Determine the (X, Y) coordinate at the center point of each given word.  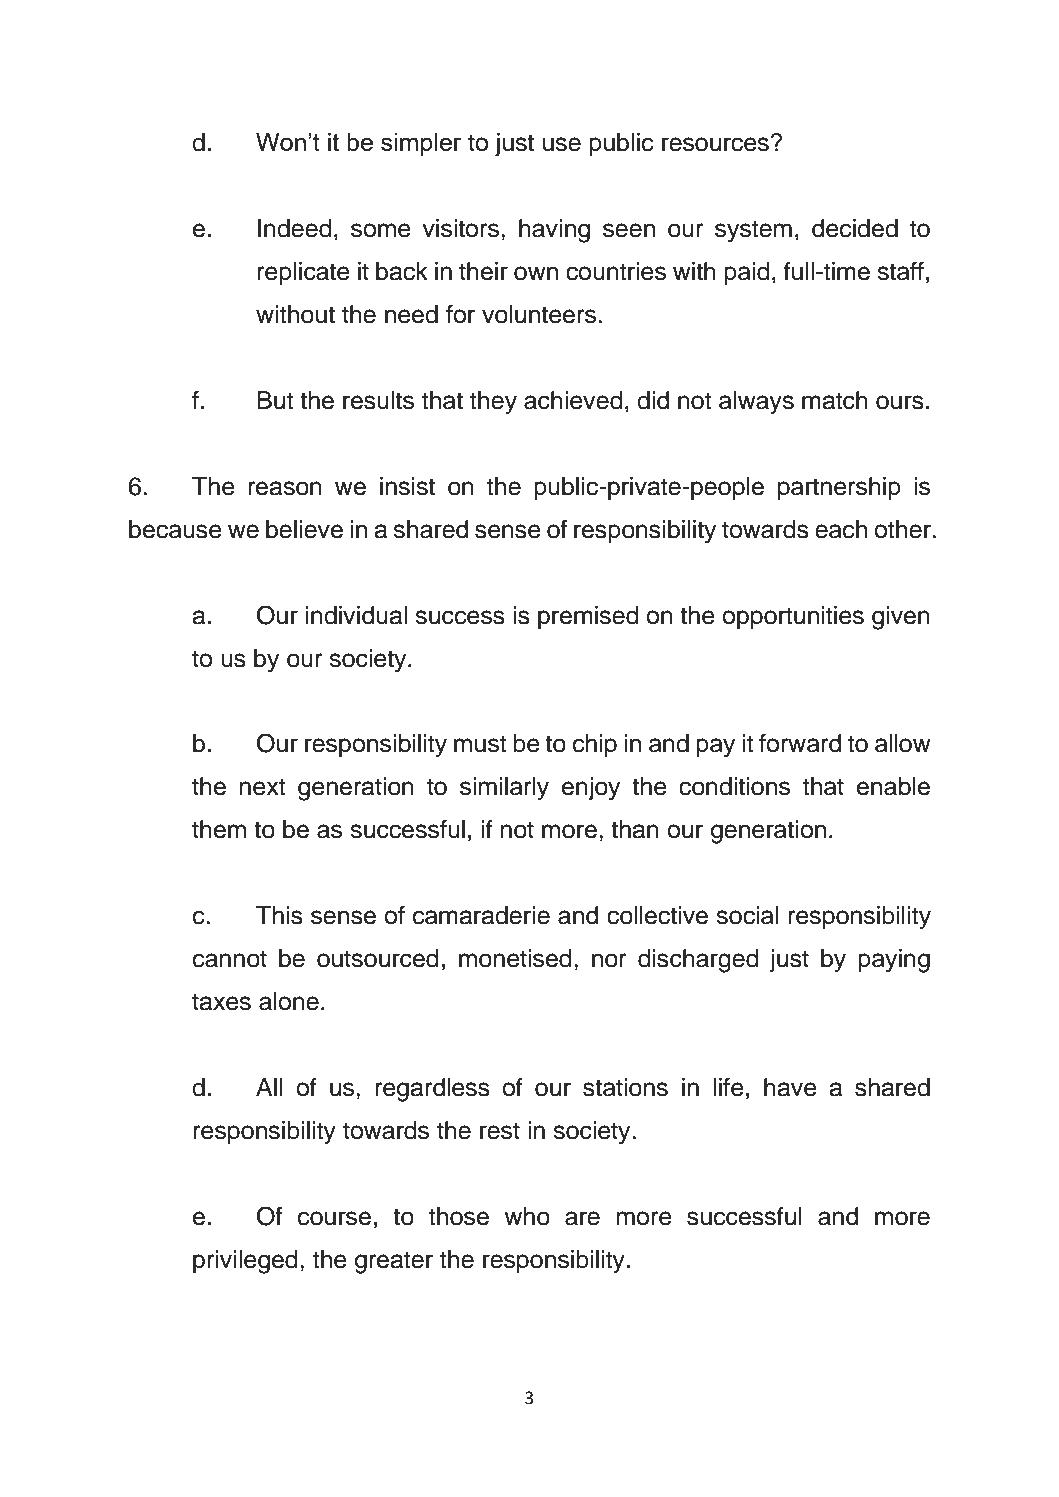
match (835, 400)
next (263, 787)
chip (595, 745)
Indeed (295, 228)
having (554, 231)
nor (609, 960)
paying (894, 961)
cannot (230, 959)
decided (855, 228)
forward (800, 743)
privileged (245, 1262)
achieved (573, 400)
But (275, 400)
